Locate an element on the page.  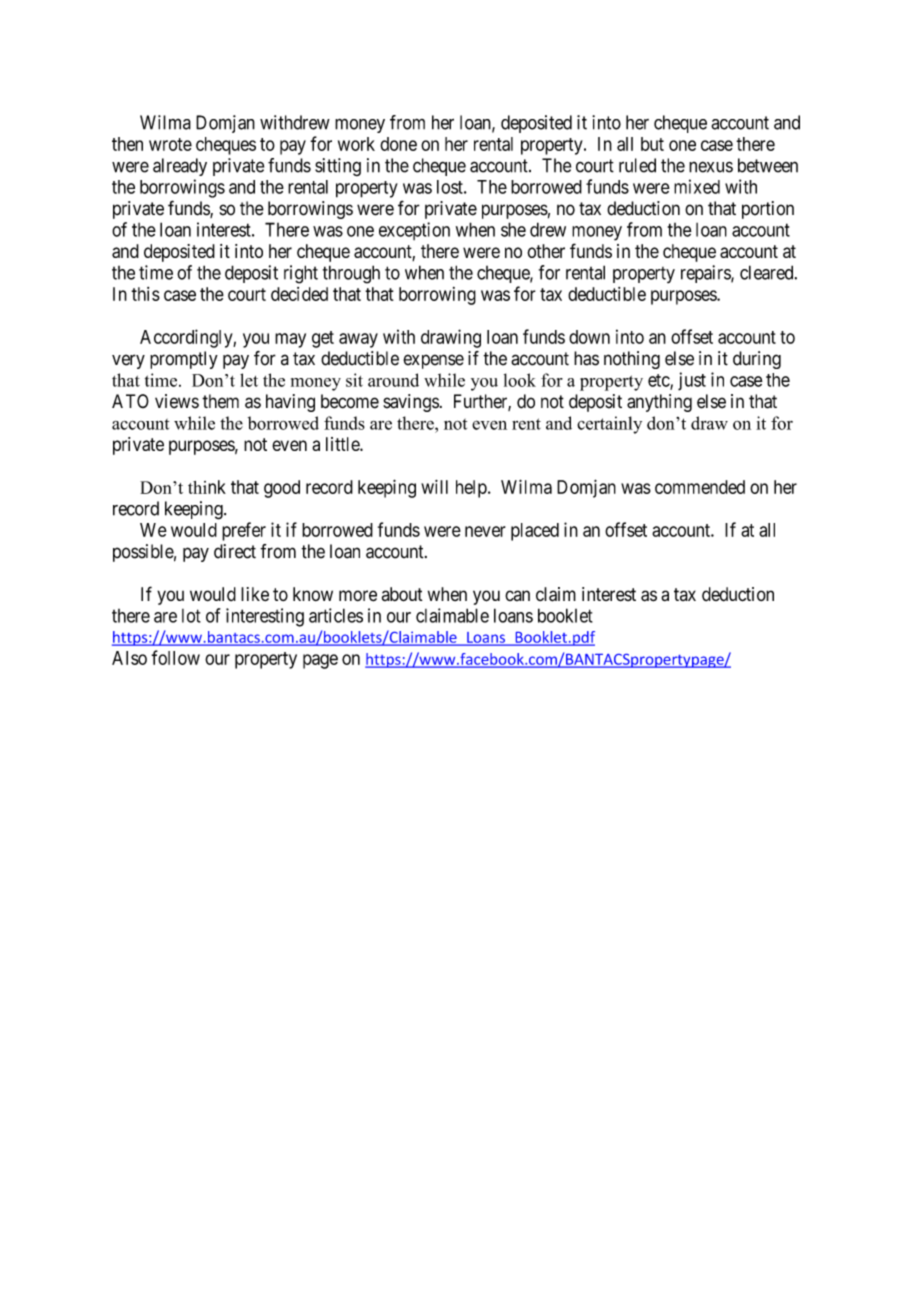
anything is located at coordinates (659, 403).
